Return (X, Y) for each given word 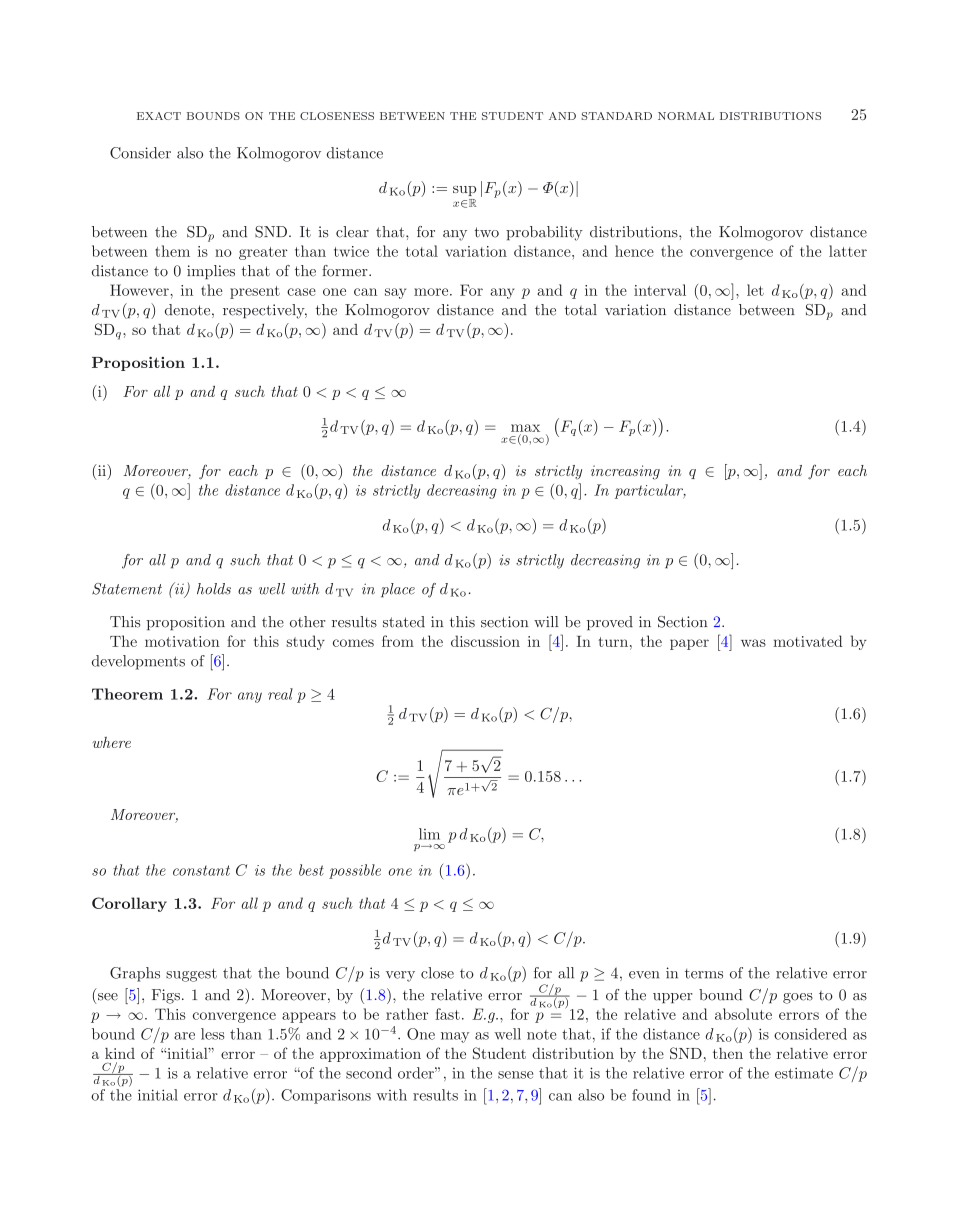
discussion (485, 641)
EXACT (159, 116)
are (184, 1036)
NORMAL (686, 116)
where (112, 742)
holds (214, 589)
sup (464, 191)
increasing (625, 472)
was (753, 643)
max (525, 428)
